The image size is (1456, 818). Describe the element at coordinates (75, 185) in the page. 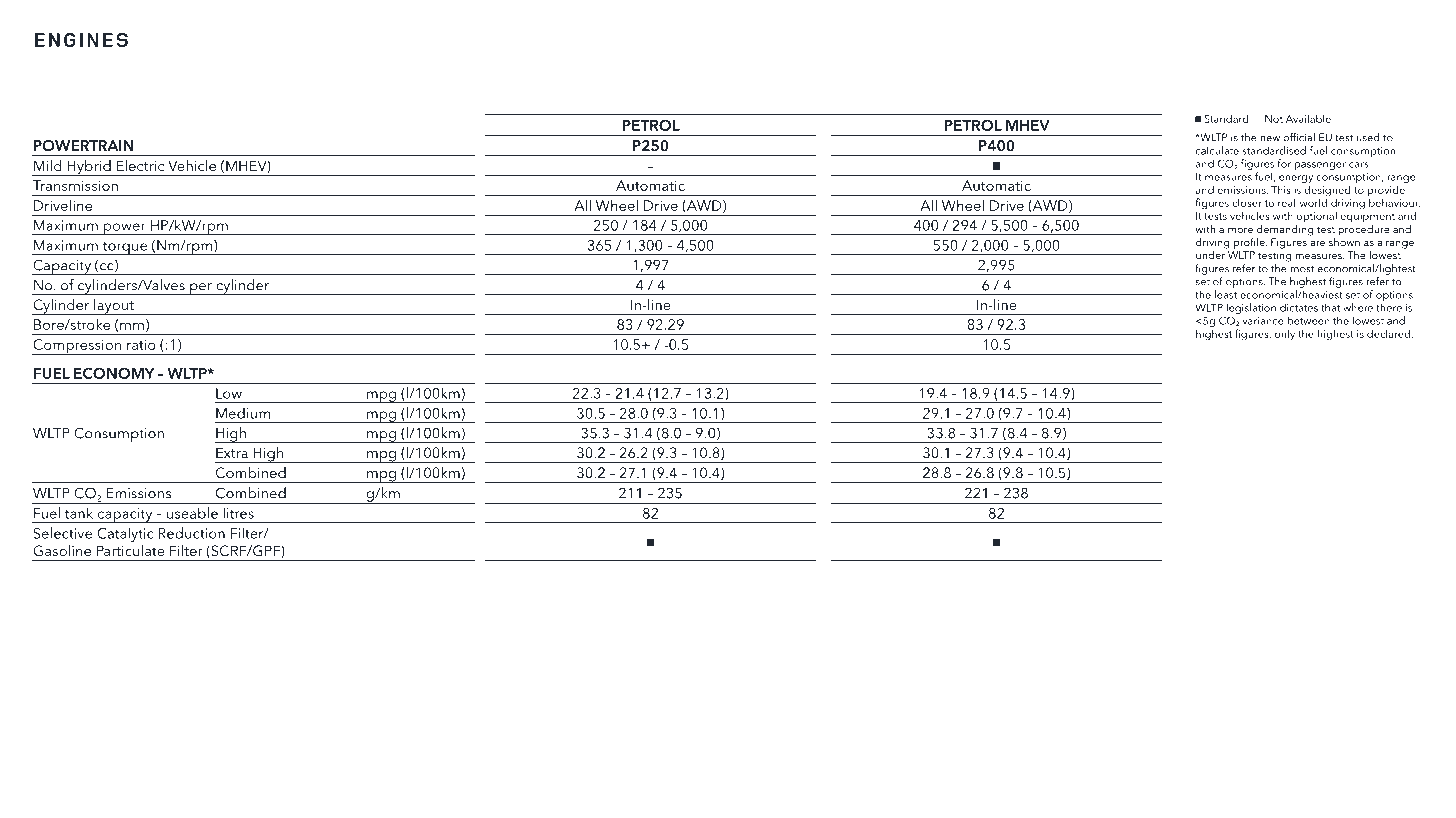

I see `Transmission` at that location.
